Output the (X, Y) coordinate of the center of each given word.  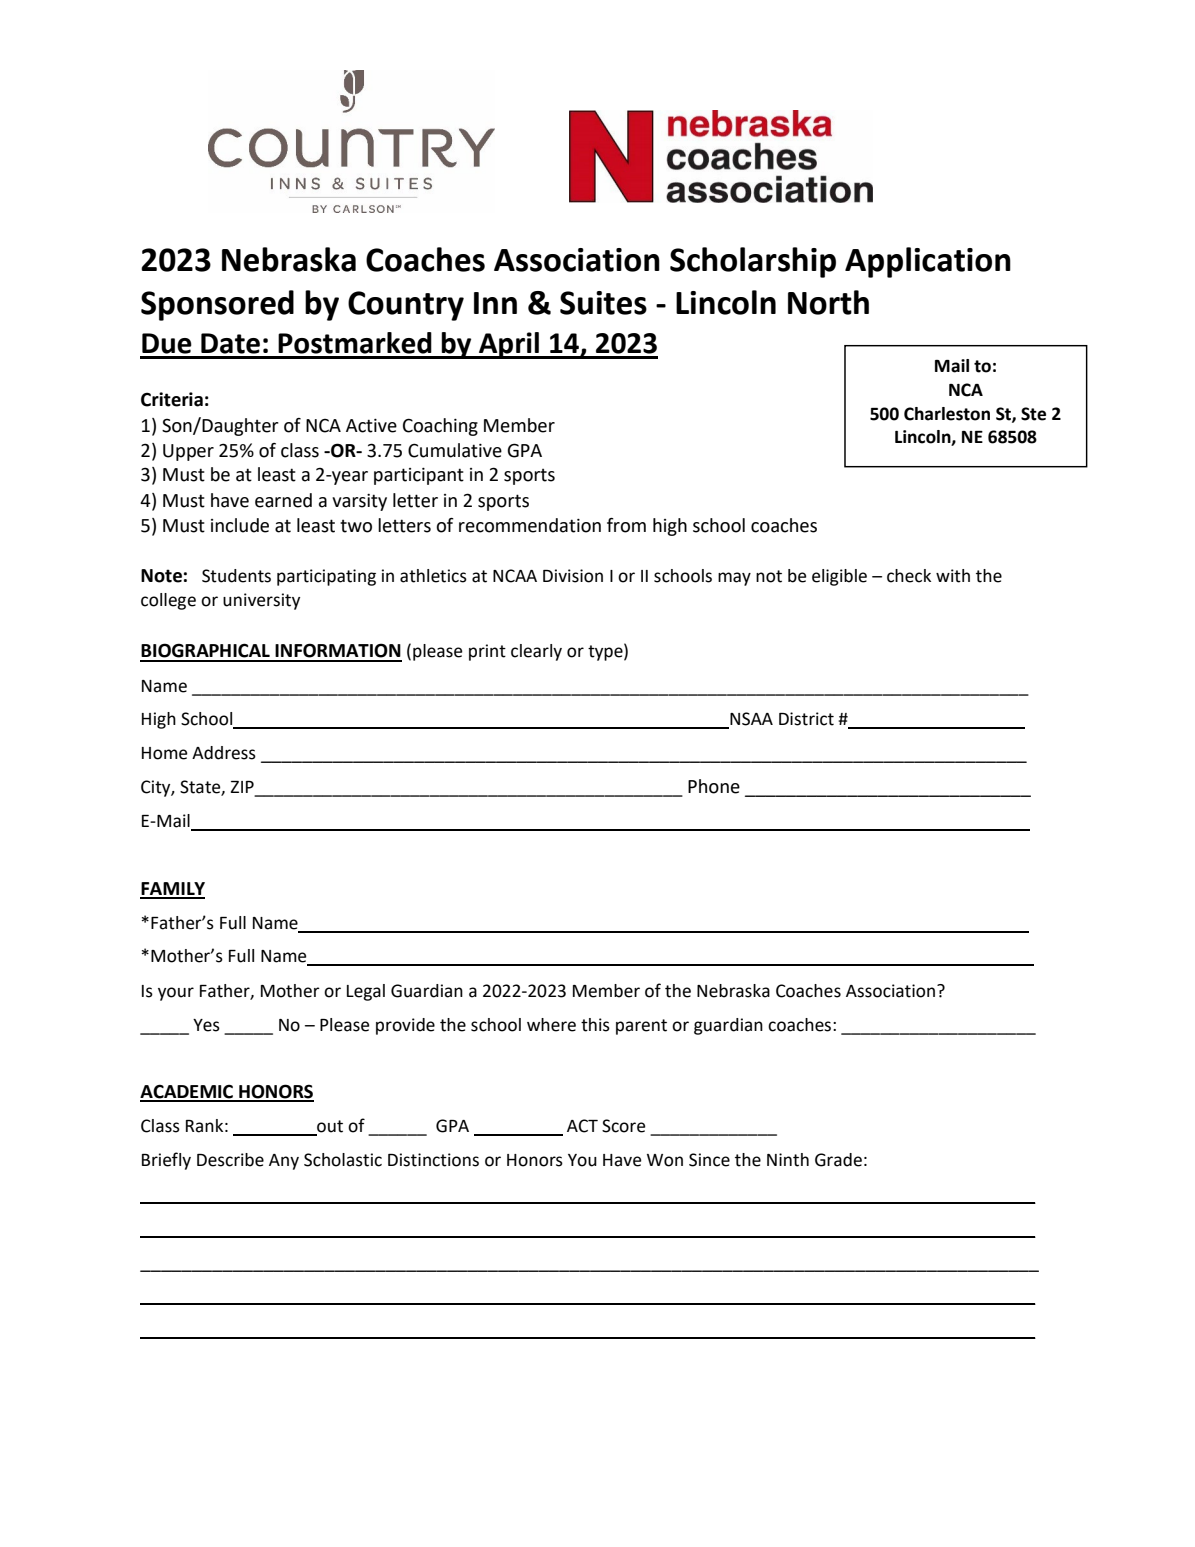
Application (928, 262)
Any (284, 1162)
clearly (536, 652)
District (806, 719)
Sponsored (217, 305)
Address (224, 753)
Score (623, 1126)
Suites (603, 303)
